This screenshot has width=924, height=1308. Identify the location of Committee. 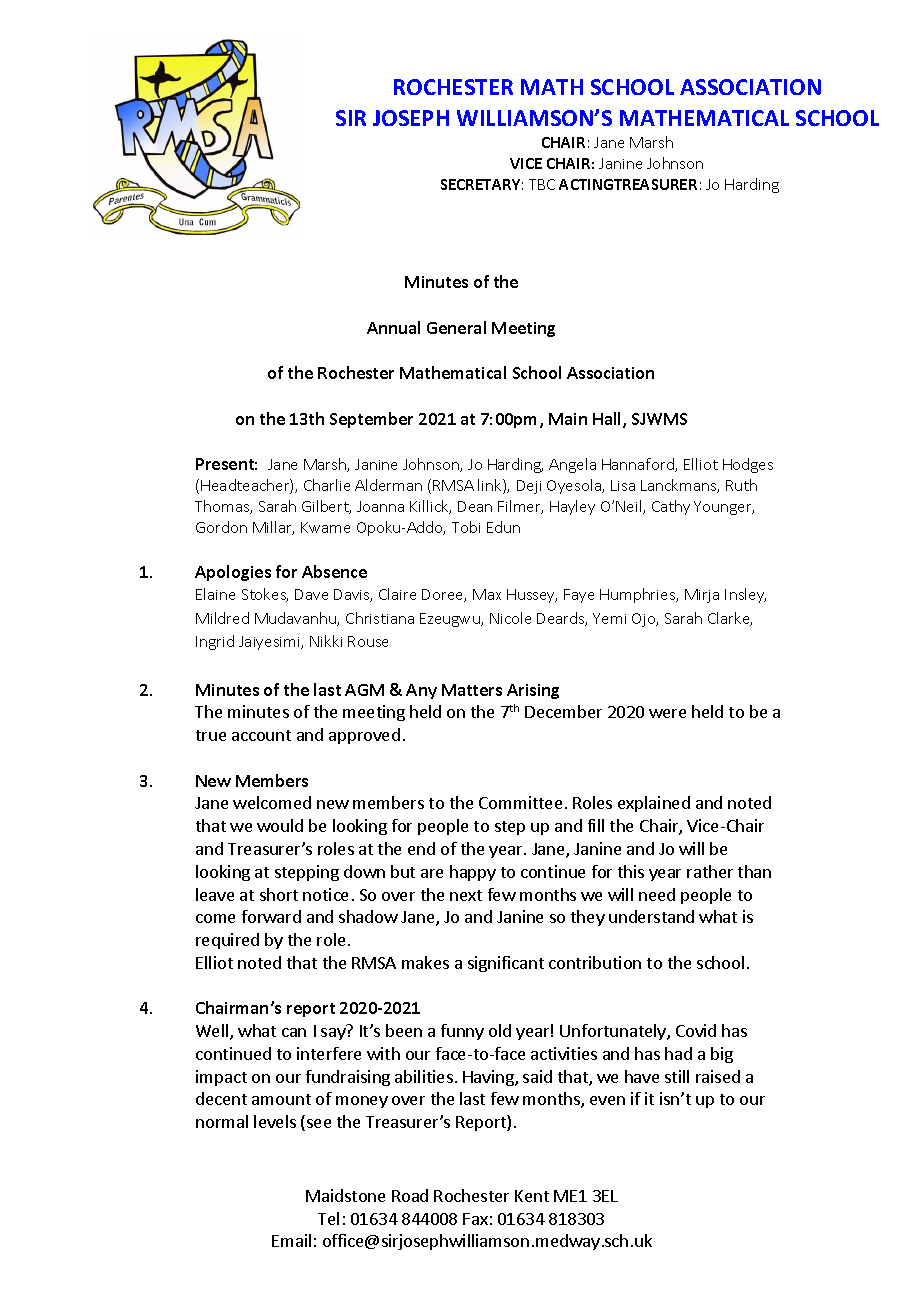
(520, 802).
